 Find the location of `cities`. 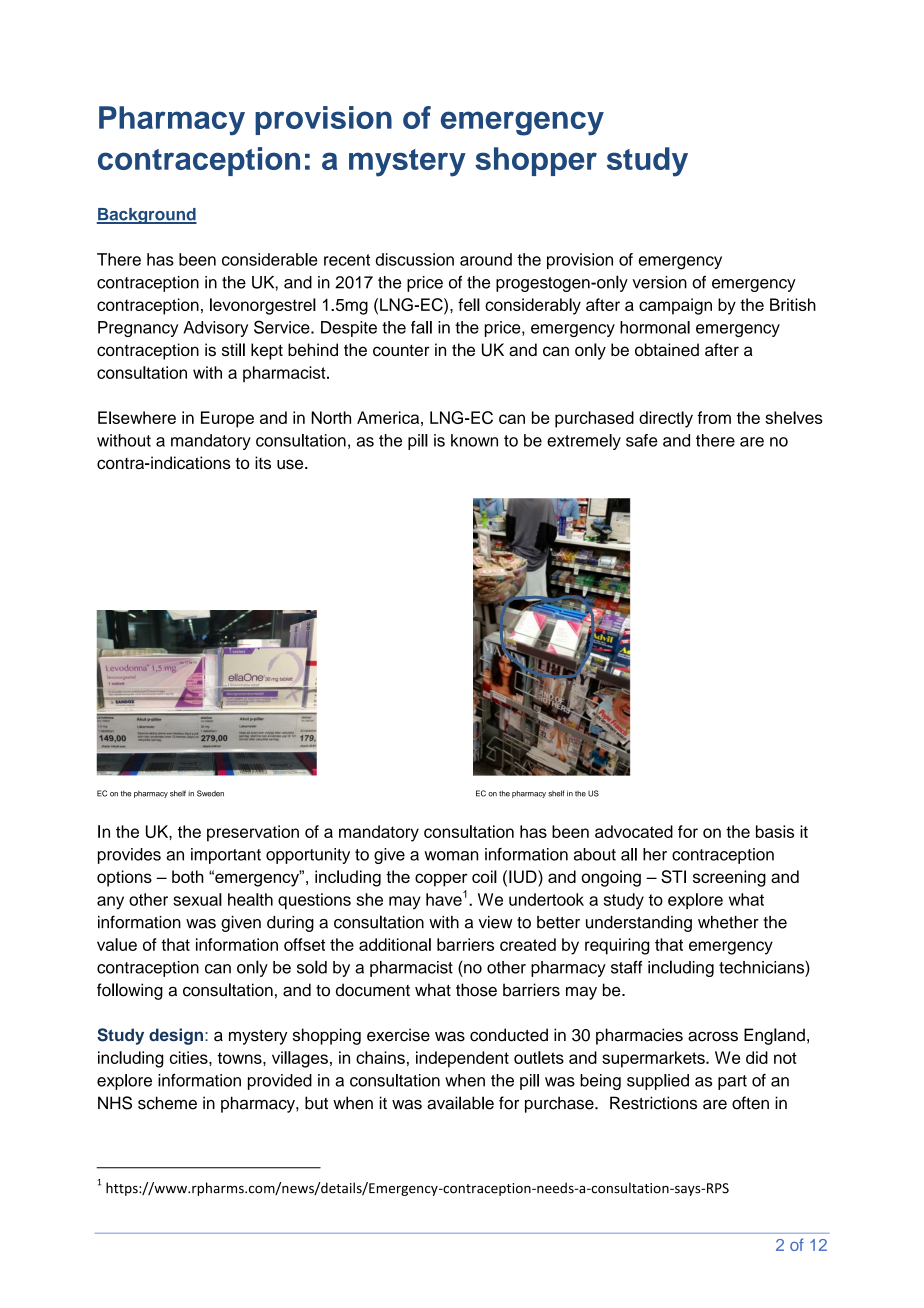

cities is located at coordinates (190, 1057).
